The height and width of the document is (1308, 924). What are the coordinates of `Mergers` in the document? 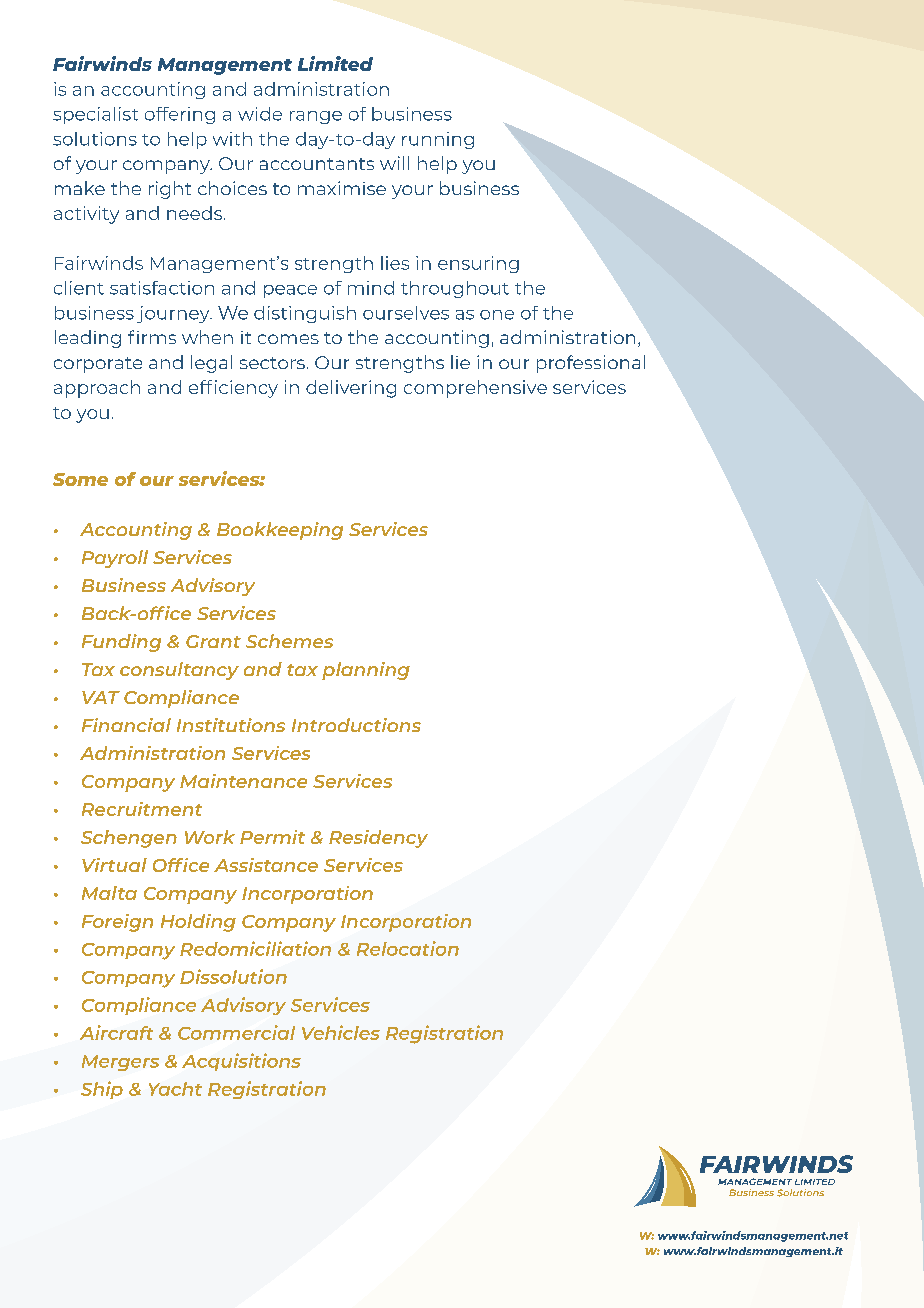 It's located at (120, 1063).
